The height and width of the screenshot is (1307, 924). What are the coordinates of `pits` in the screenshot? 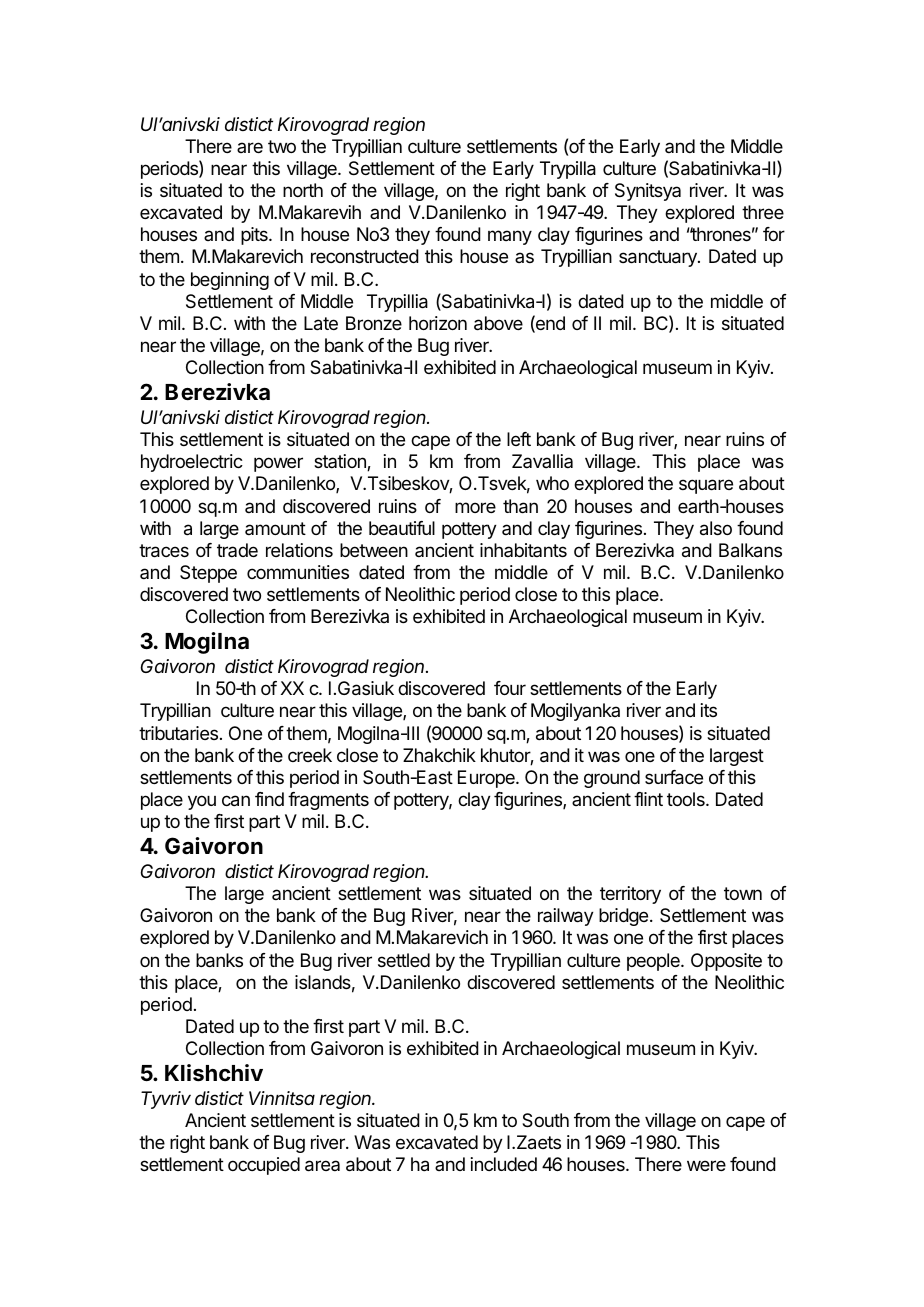 It's located at (255, 236).
